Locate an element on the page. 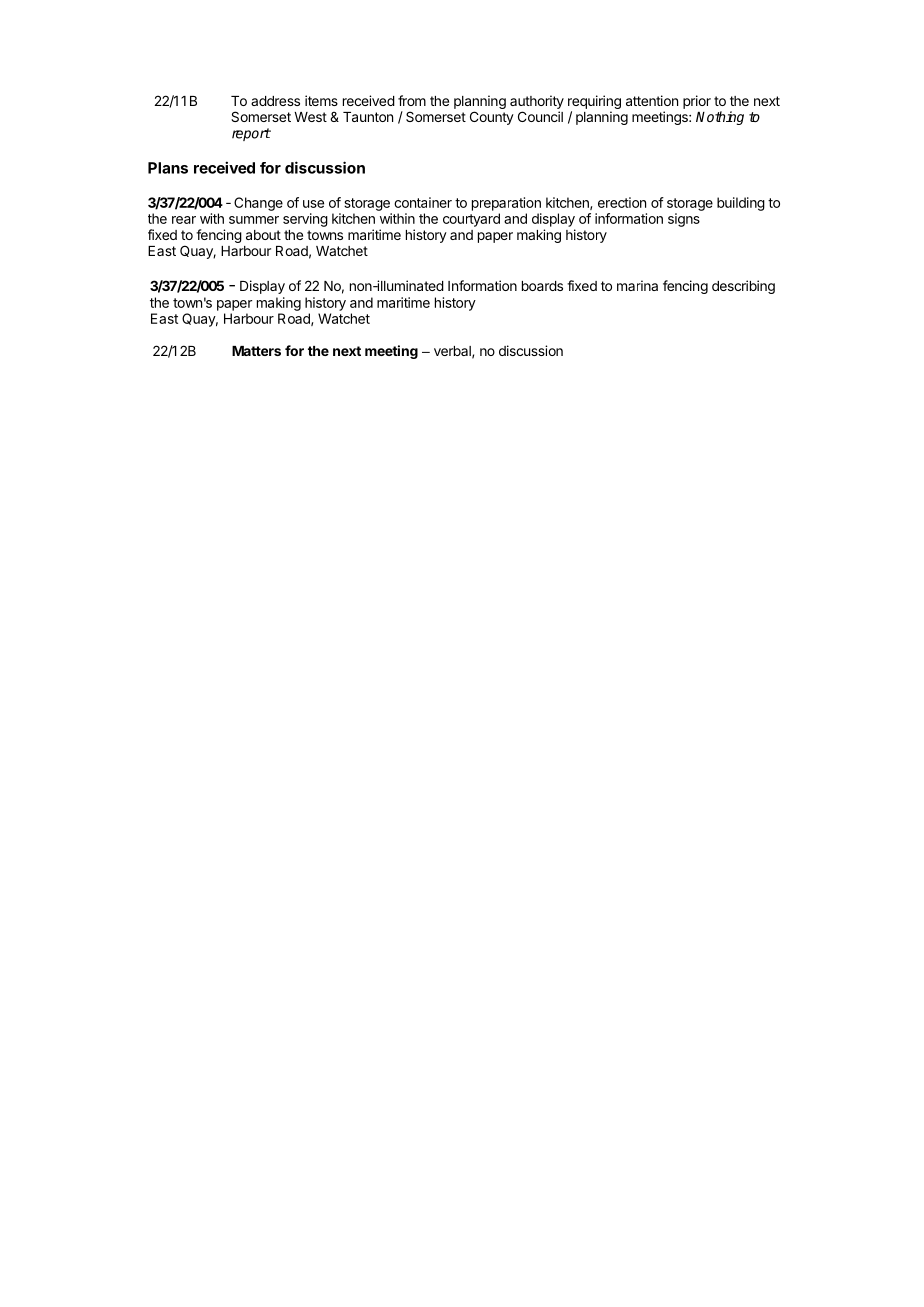 The height and width of the document is (1307, 924). describing is located at coordinates (743, 287).
